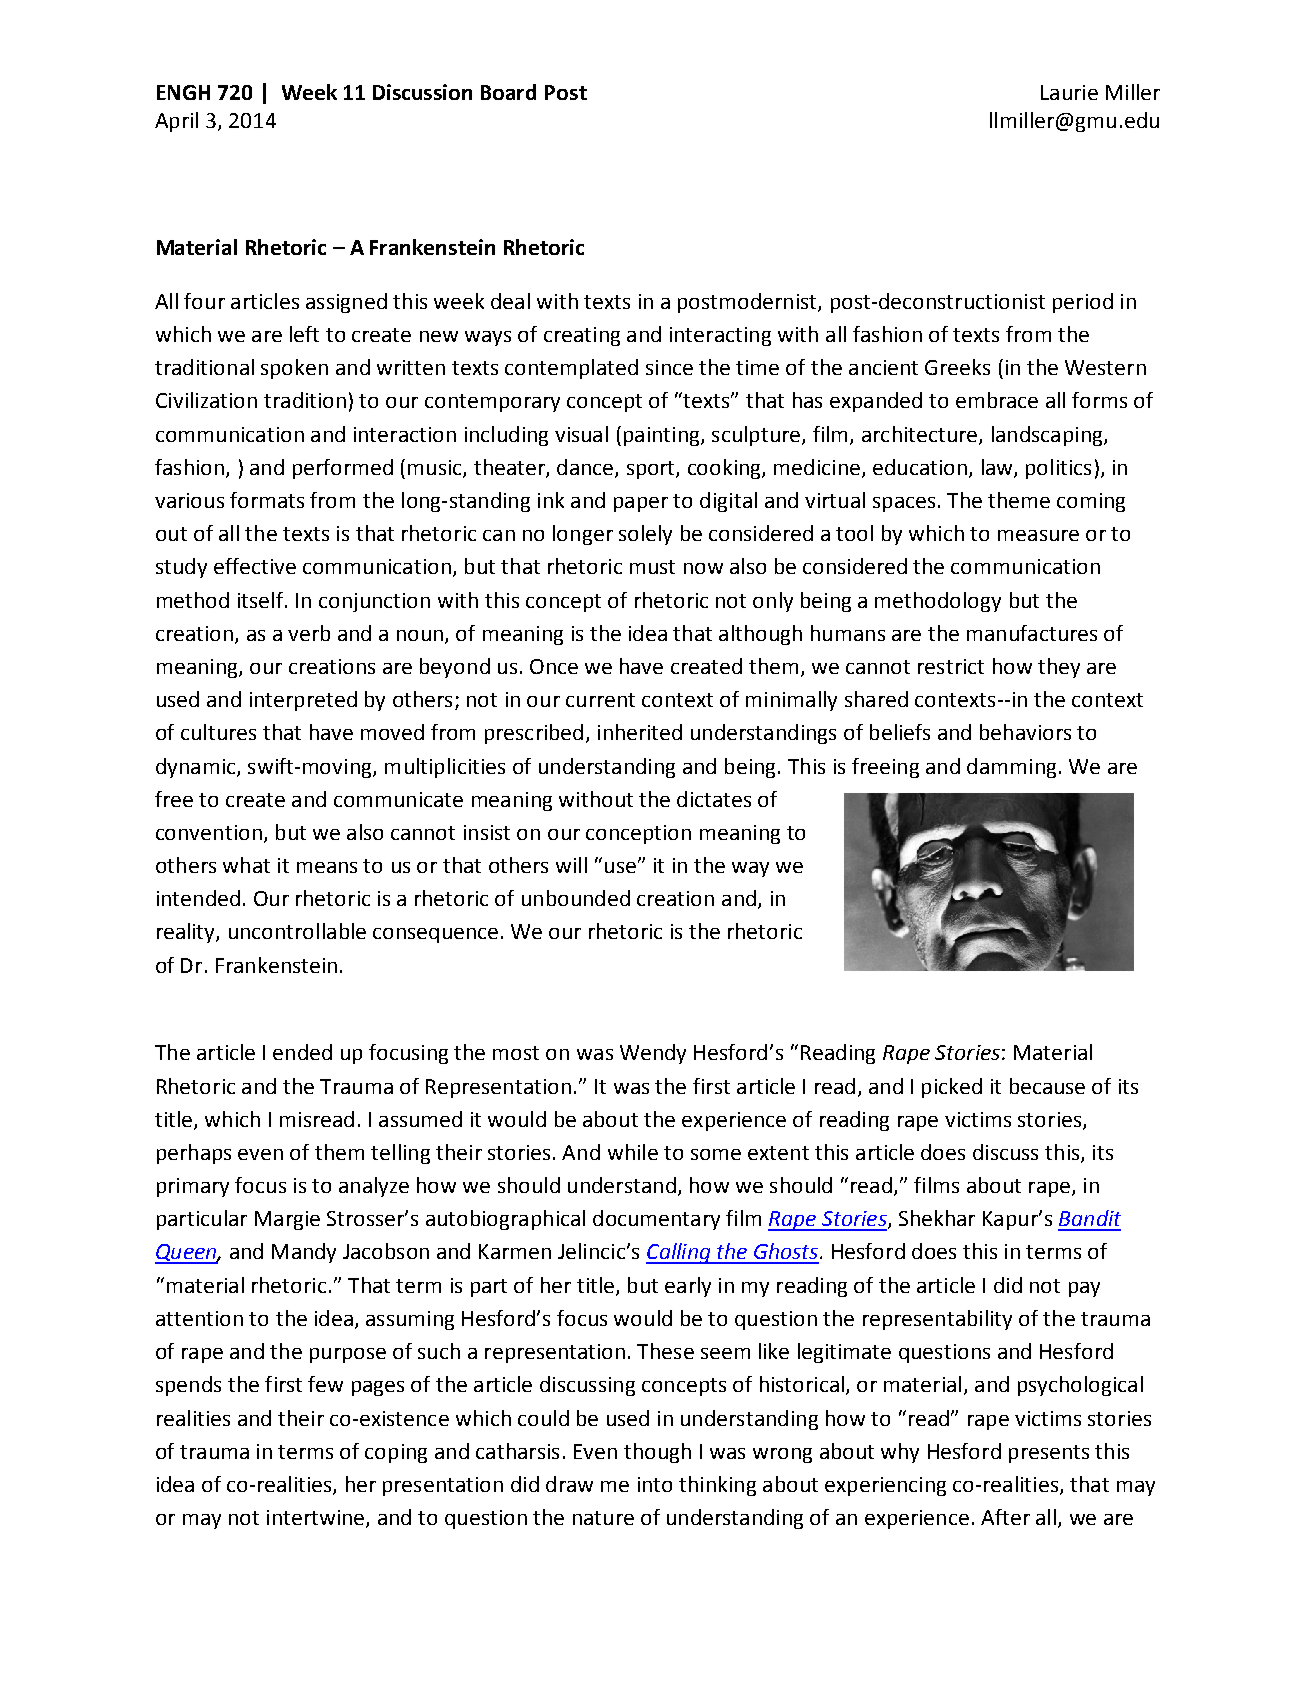  What do you see at coordinates (267, 500) in the page?
I see `formats` at bounding box center [267, 500].
